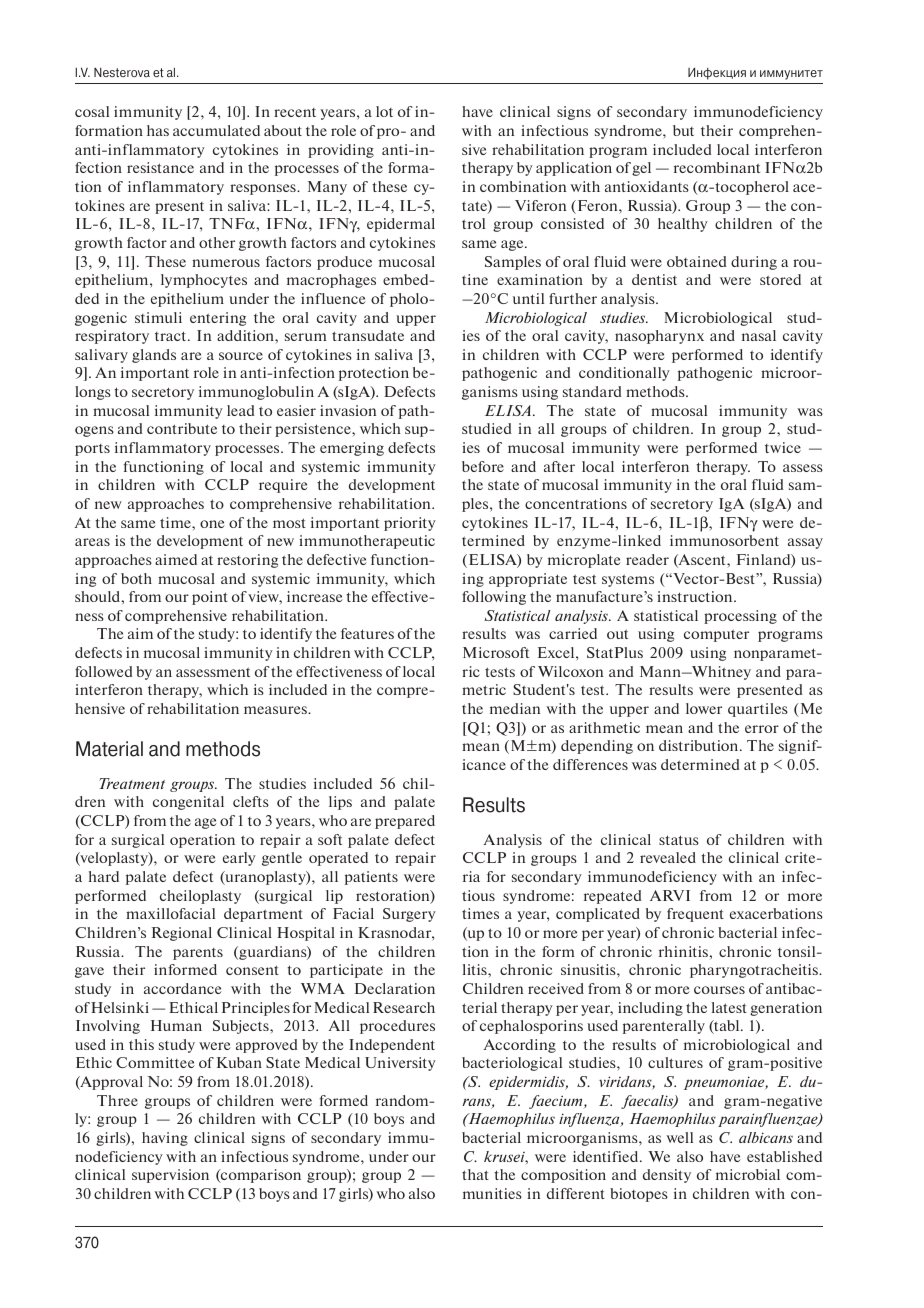 This document has height=1308, width=924. What do you see at coordinates (182, 934) in the document?
I see `Regional` at bounding box center [182, 934].
